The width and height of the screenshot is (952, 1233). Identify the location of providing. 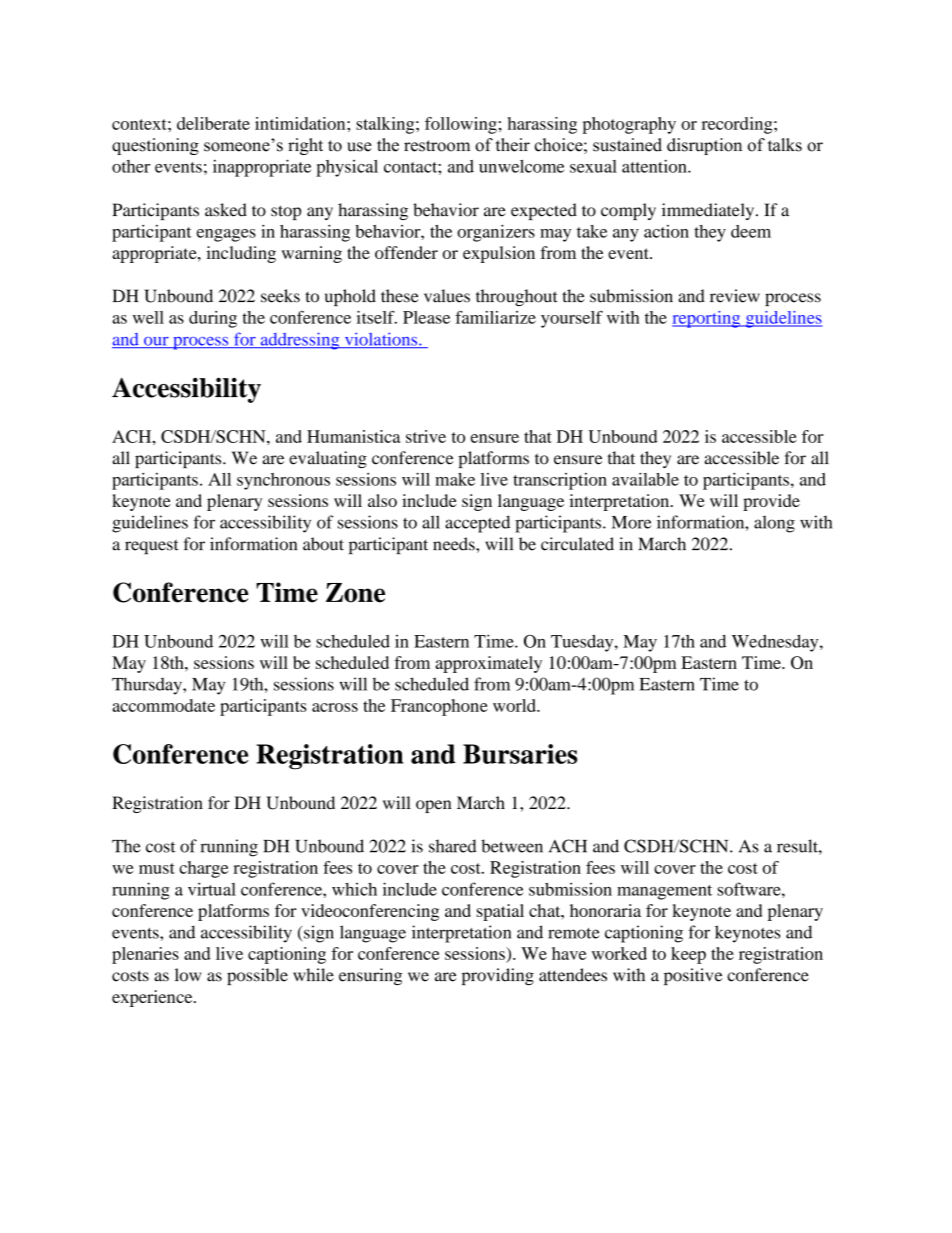
(498, 976).
